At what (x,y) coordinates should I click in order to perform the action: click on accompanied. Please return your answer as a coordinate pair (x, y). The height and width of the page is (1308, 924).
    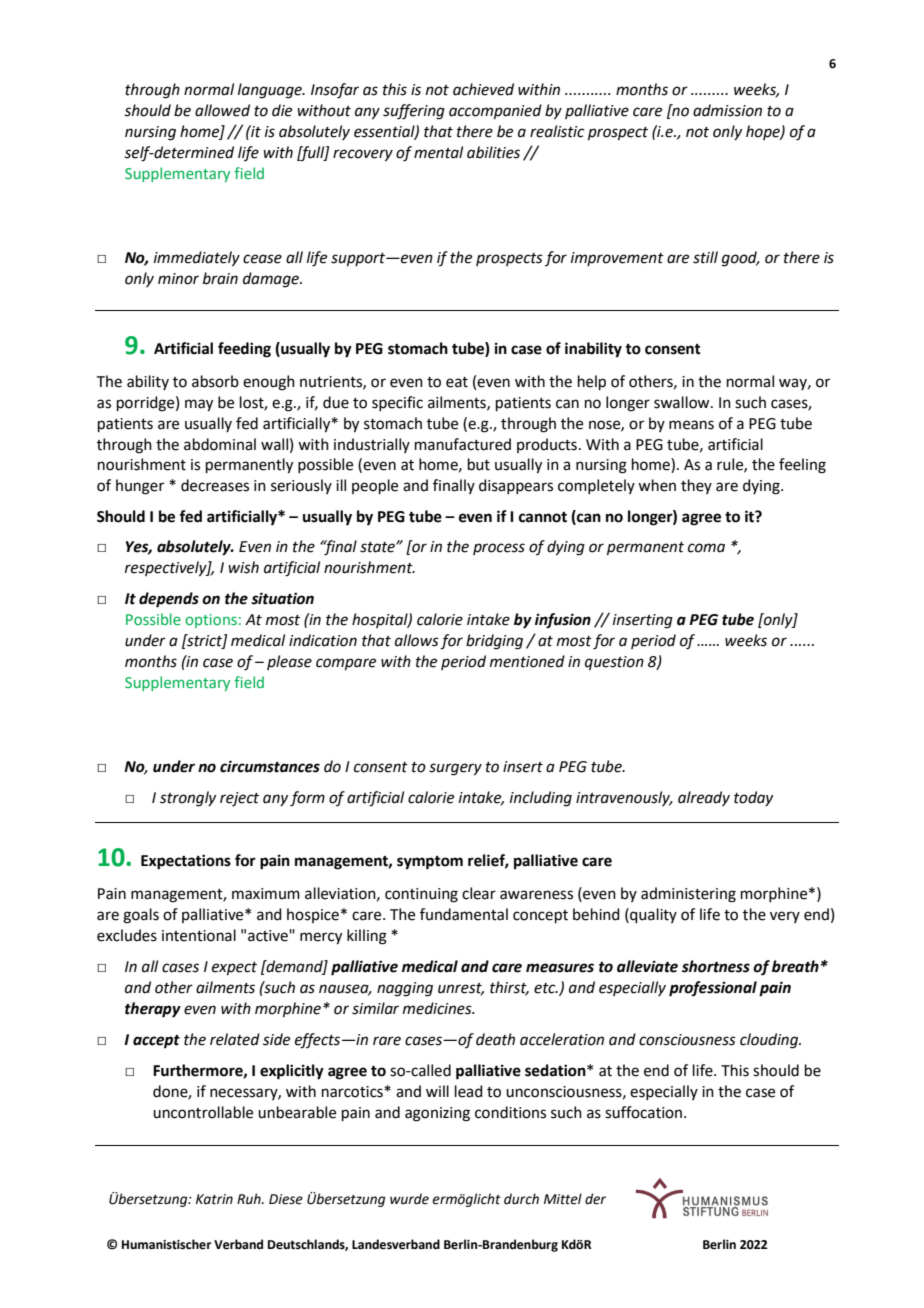
    Looking at the image, I should click on (495, 111).
